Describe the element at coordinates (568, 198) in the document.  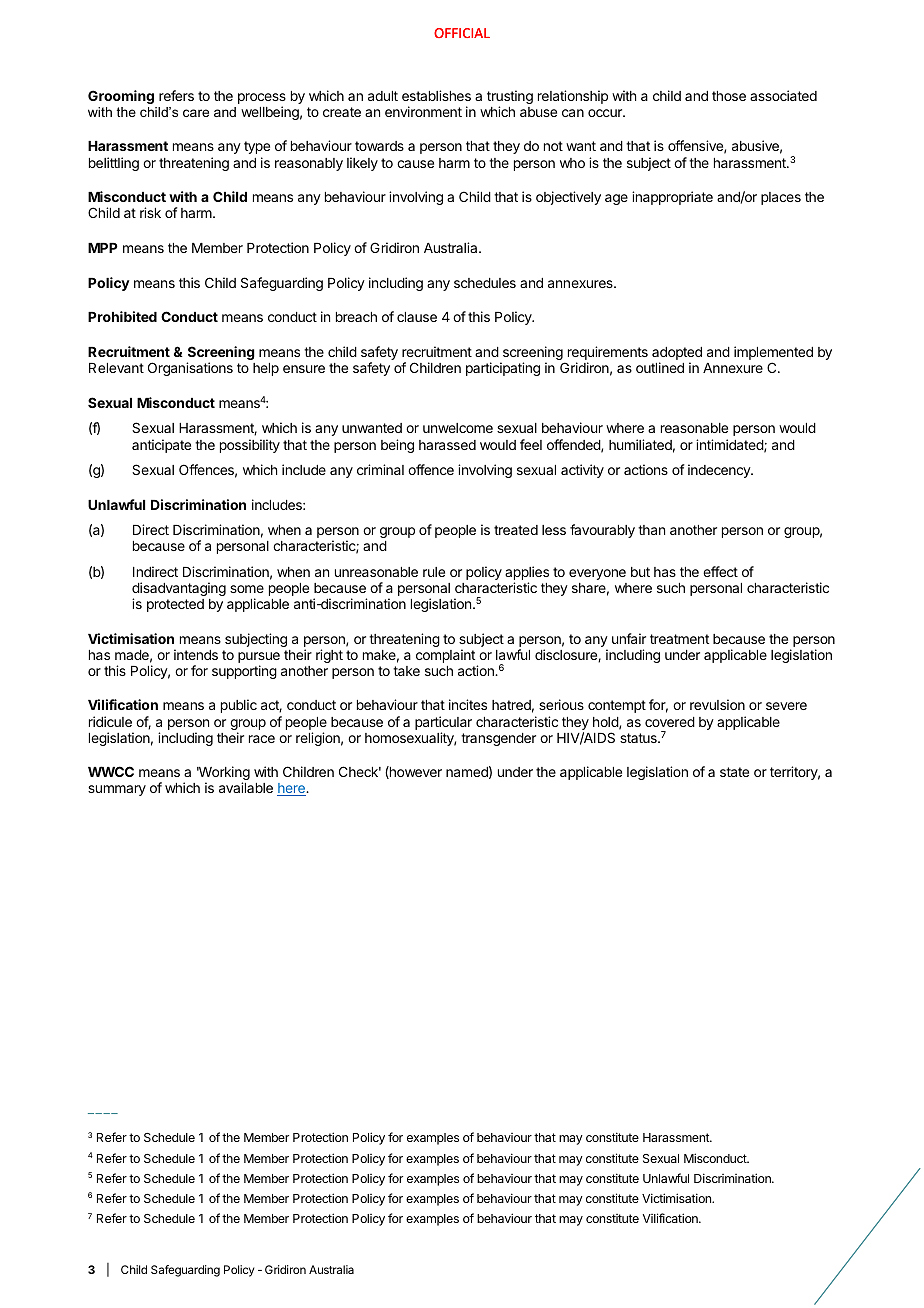
I see `objectively` at that location.
